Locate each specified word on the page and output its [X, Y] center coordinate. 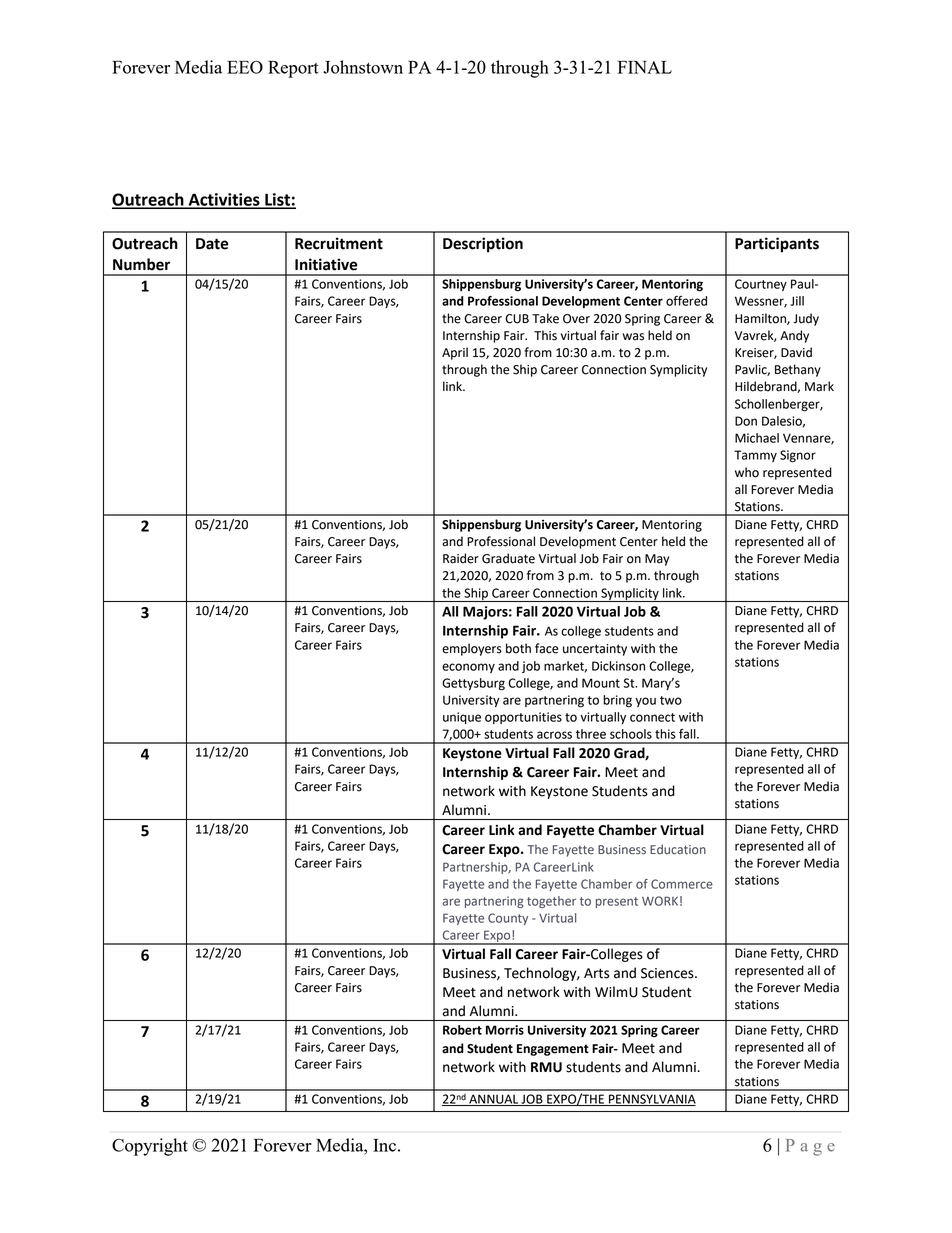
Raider [461, 558]
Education [678, 849]
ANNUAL [493, 1100]
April [455, 353]
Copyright [150, 1147]
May [657, 560]
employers [472, 649]
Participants [777, 245]
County [508, 919]
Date [212, 244]
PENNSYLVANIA [651, 1100]
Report [293, 69]
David [796, 352]
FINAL [645, 67]
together [551, 902]
